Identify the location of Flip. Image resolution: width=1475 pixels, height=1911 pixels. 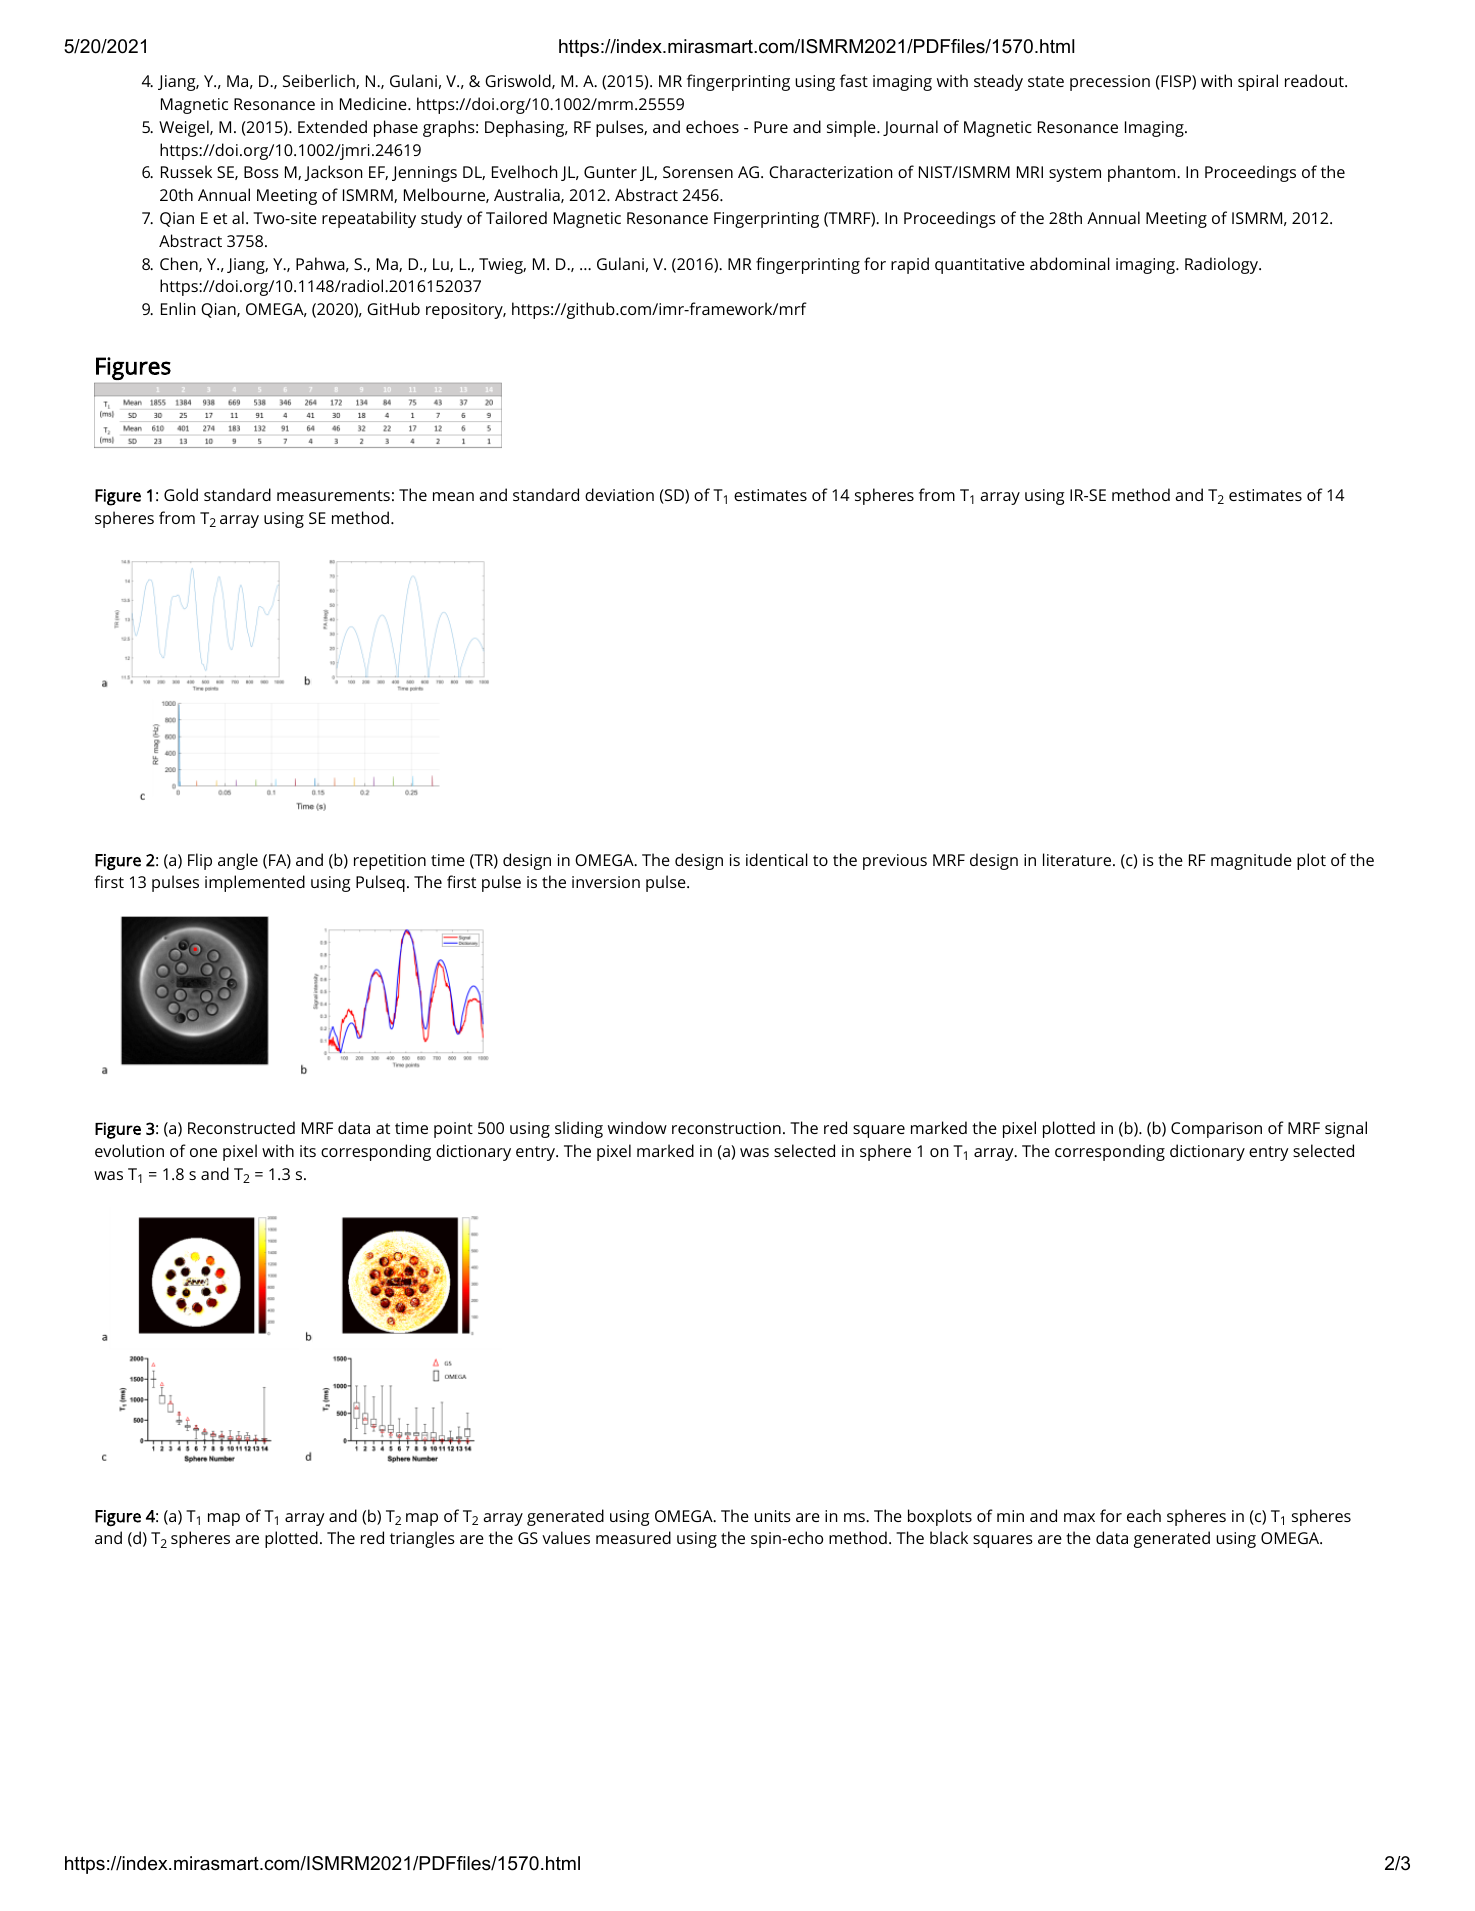
(200, 861).
